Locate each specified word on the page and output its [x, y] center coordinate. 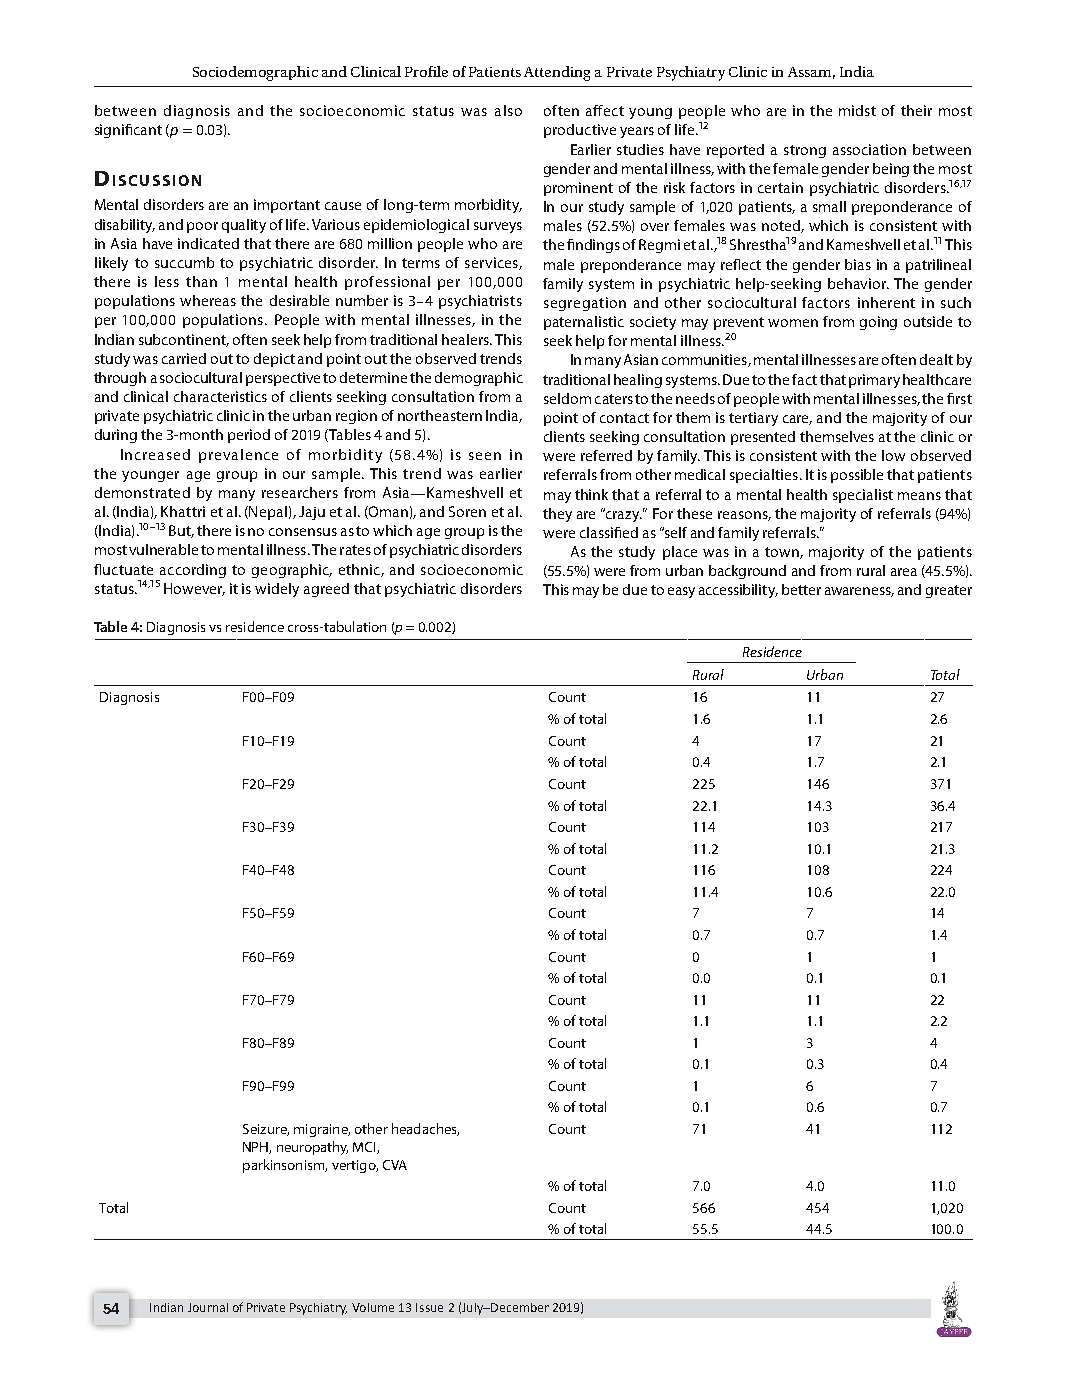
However [194, 589]
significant [128, 131]
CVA [395, 1165]
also [508, 110]
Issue [429, 1307]
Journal [208, 1307]
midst [857, 110]
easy [681, 592]
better [801, 589]
